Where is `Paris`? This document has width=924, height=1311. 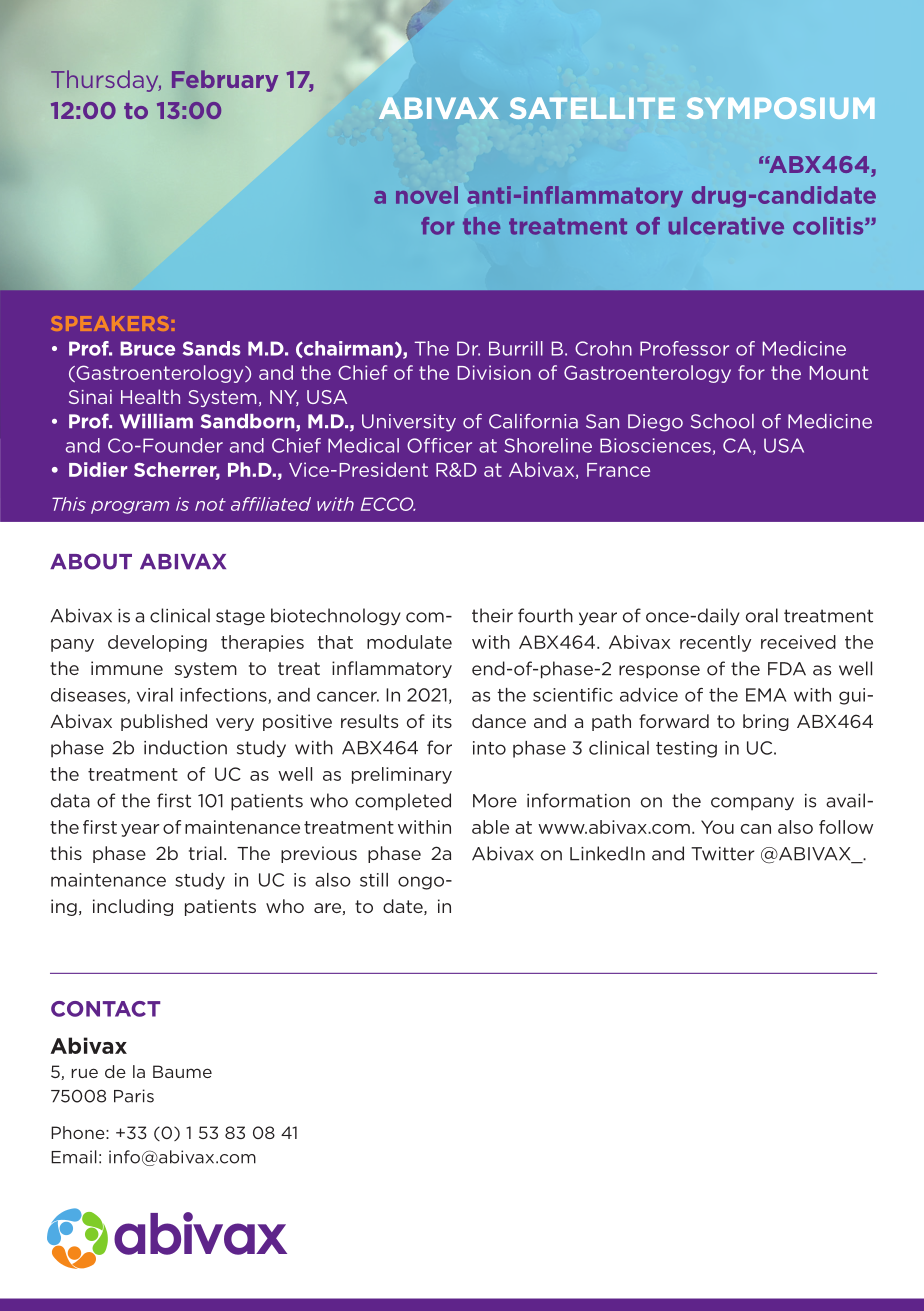 Paris is located at coordinates (134, 1096).
